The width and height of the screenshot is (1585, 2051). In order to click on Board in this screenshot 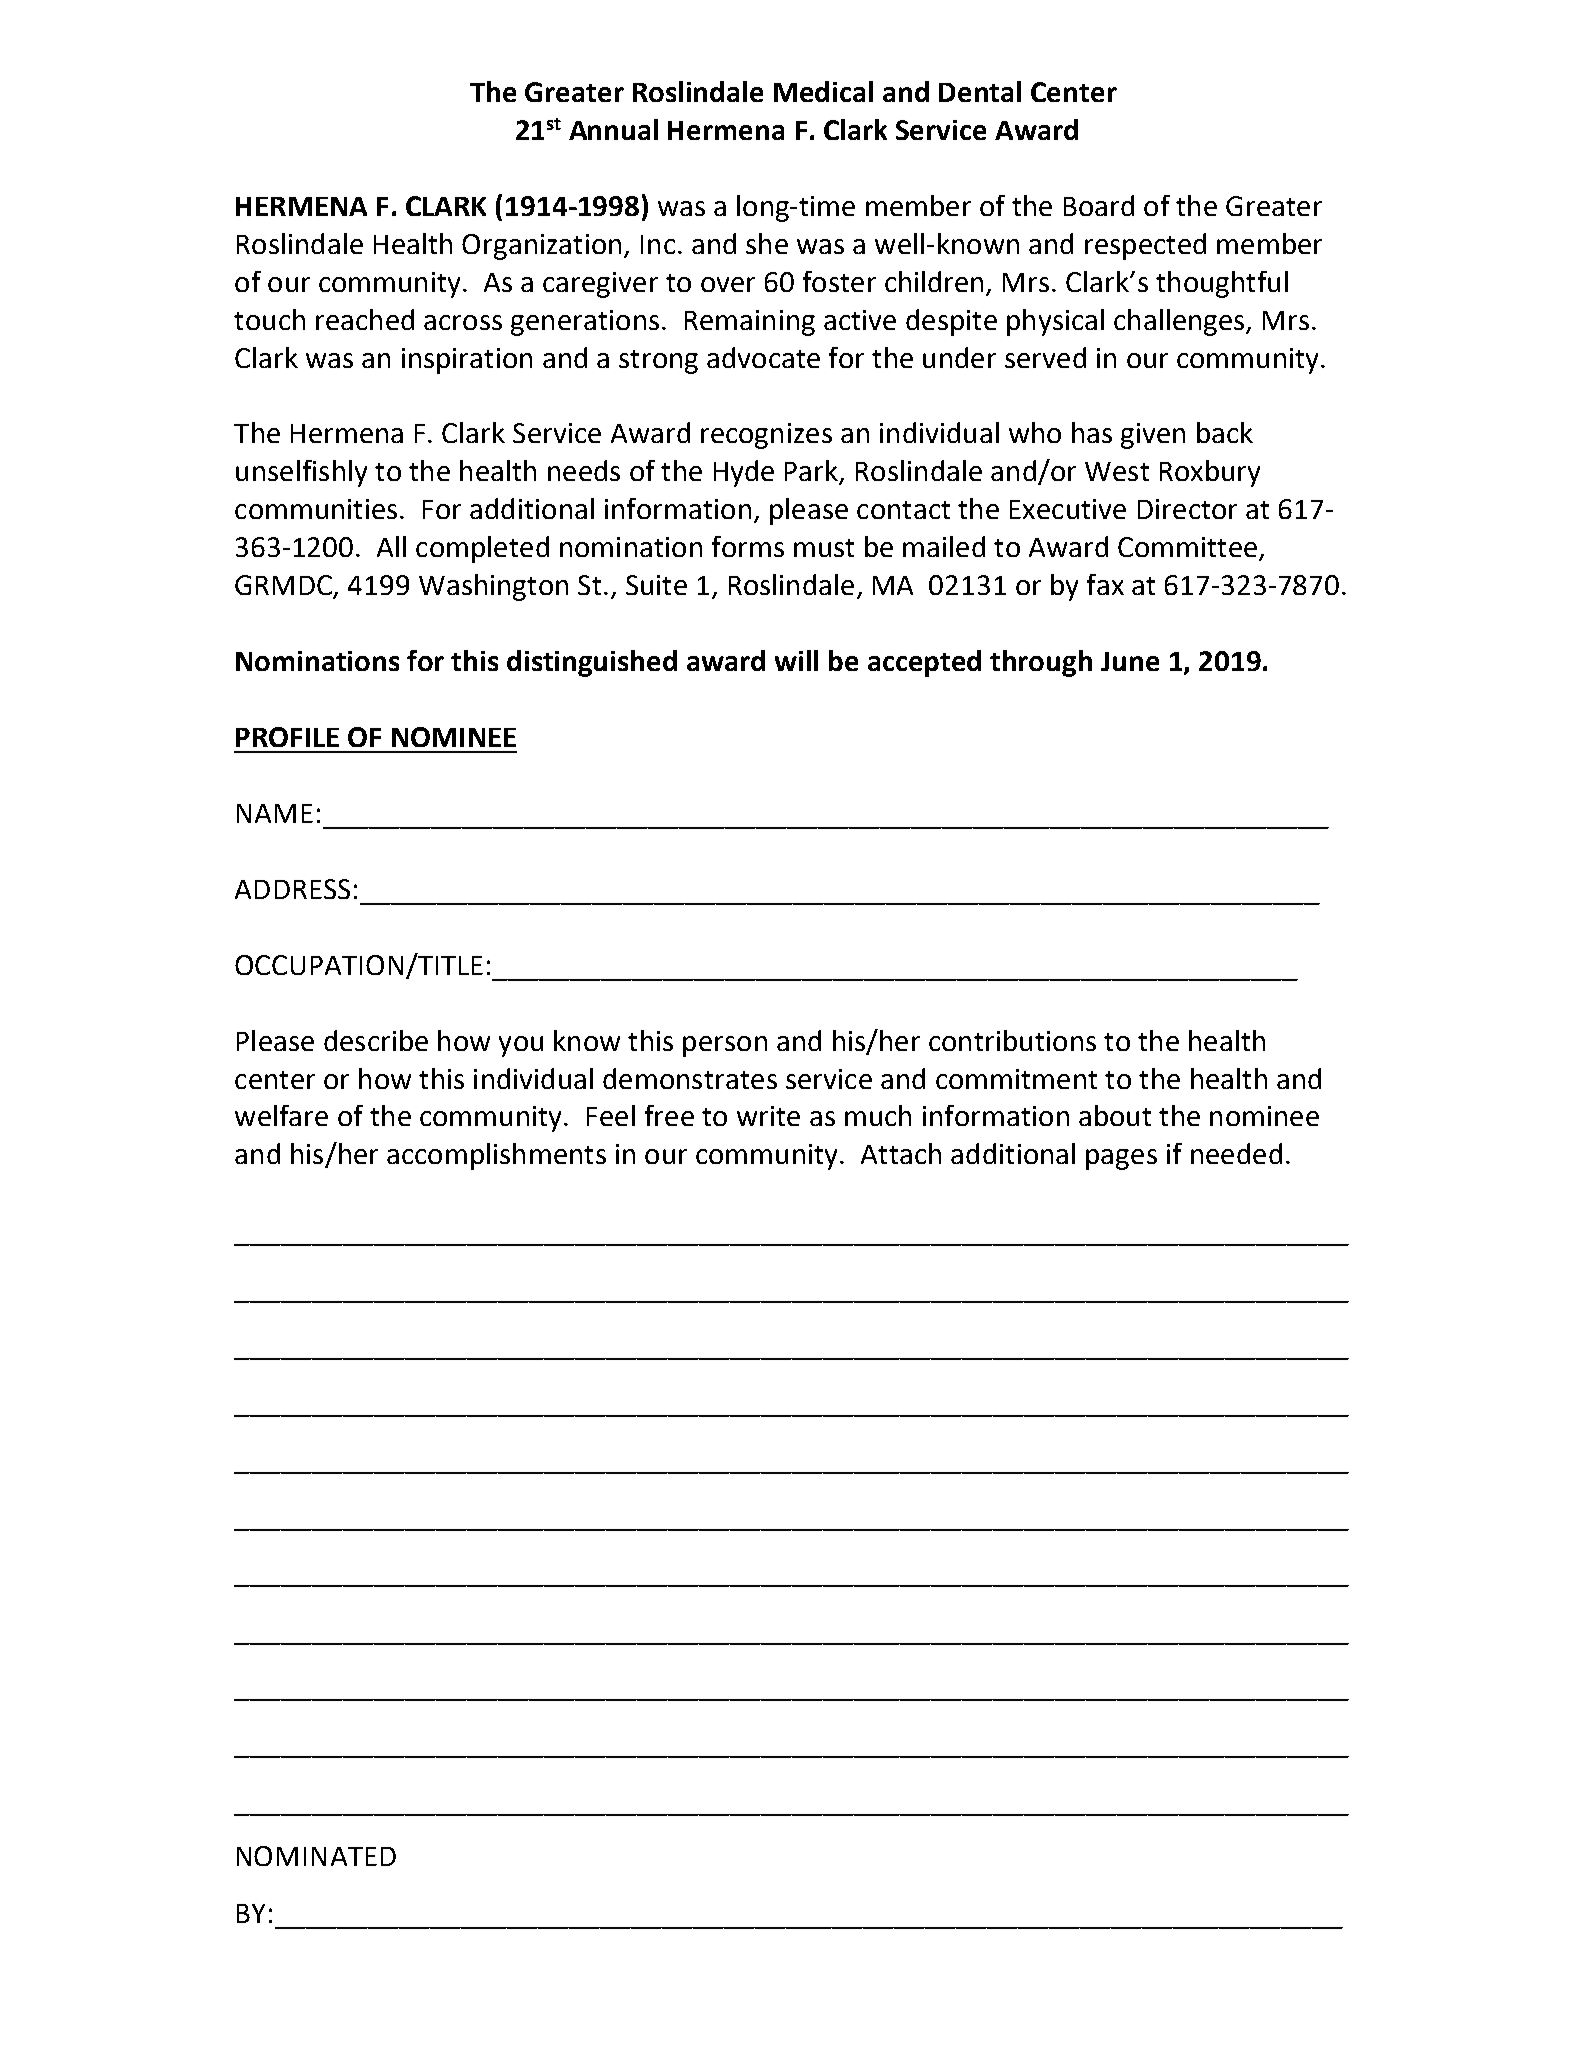, I will do `click(1099, 205)`.
